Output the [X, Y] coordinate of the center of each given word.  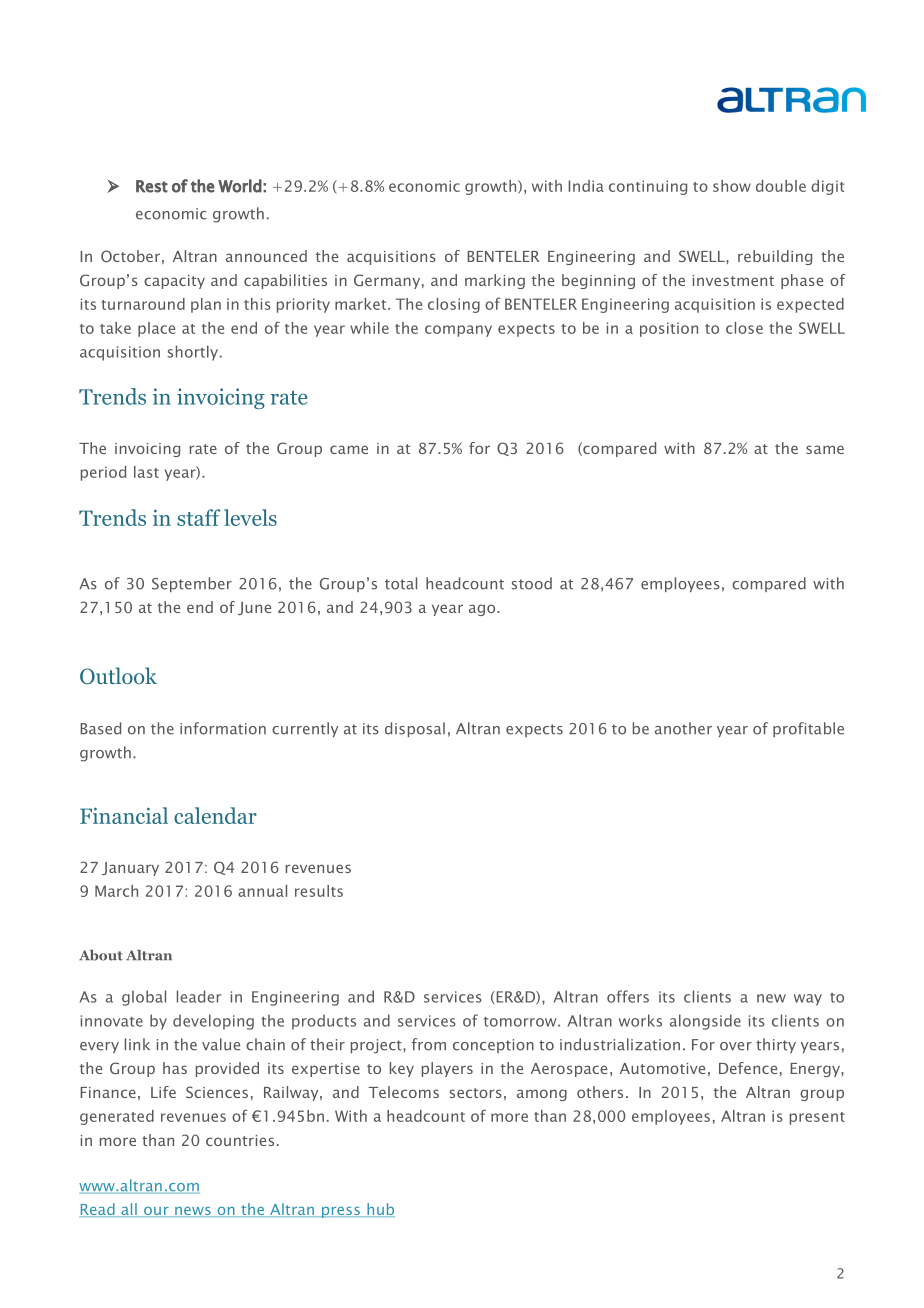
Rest [152, 186]
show [732, 186]
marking [495, 281]
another [683, 728]
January [130, 869]
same [825, 449]
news [193, 1212]
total [401, 583]
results [319, 891]
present [817, 1118]
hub [380, 1210]
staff [198, 517]
